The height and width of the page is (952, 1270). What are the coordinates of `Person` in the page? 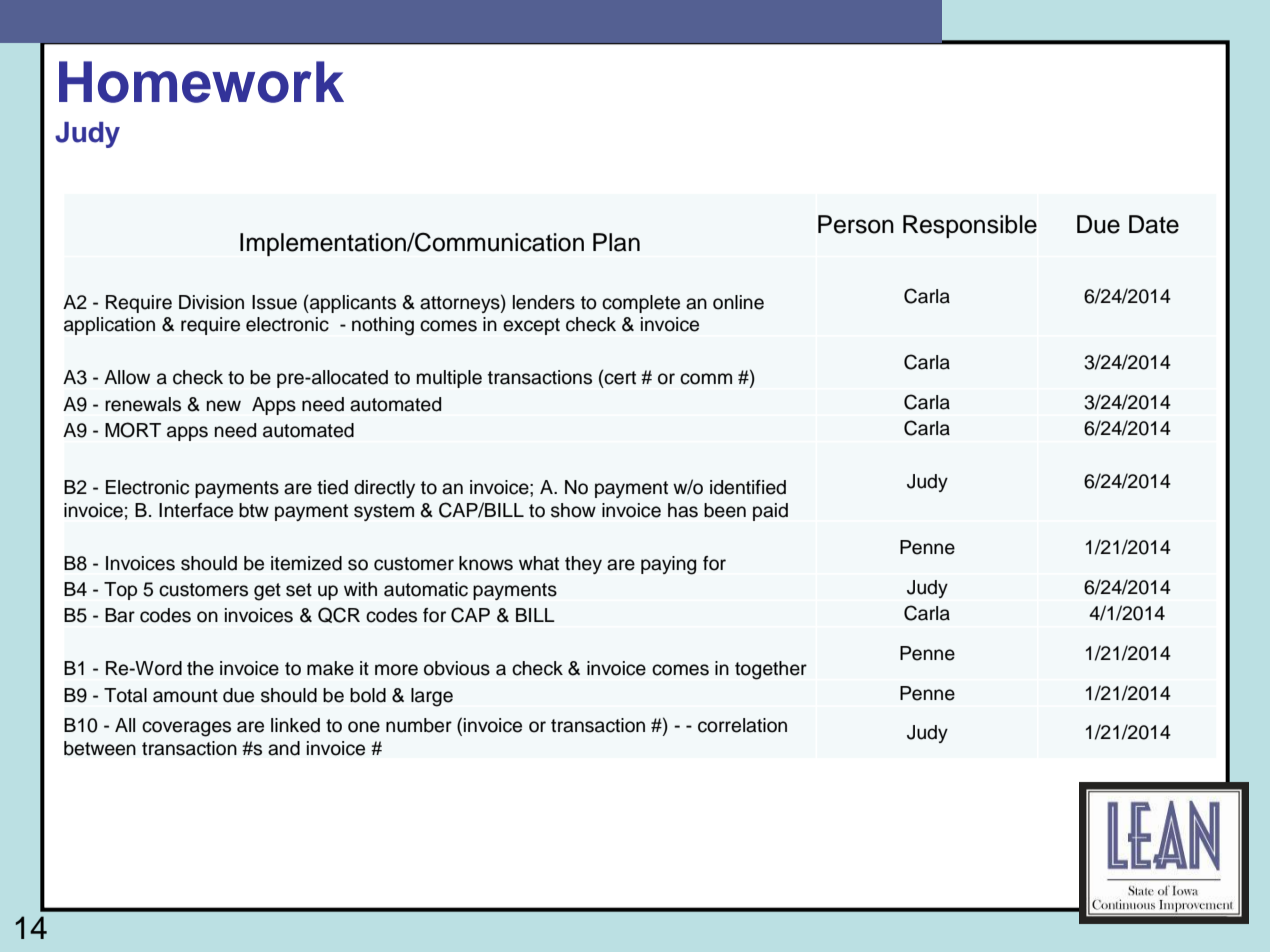 It's located at (856, 224).
